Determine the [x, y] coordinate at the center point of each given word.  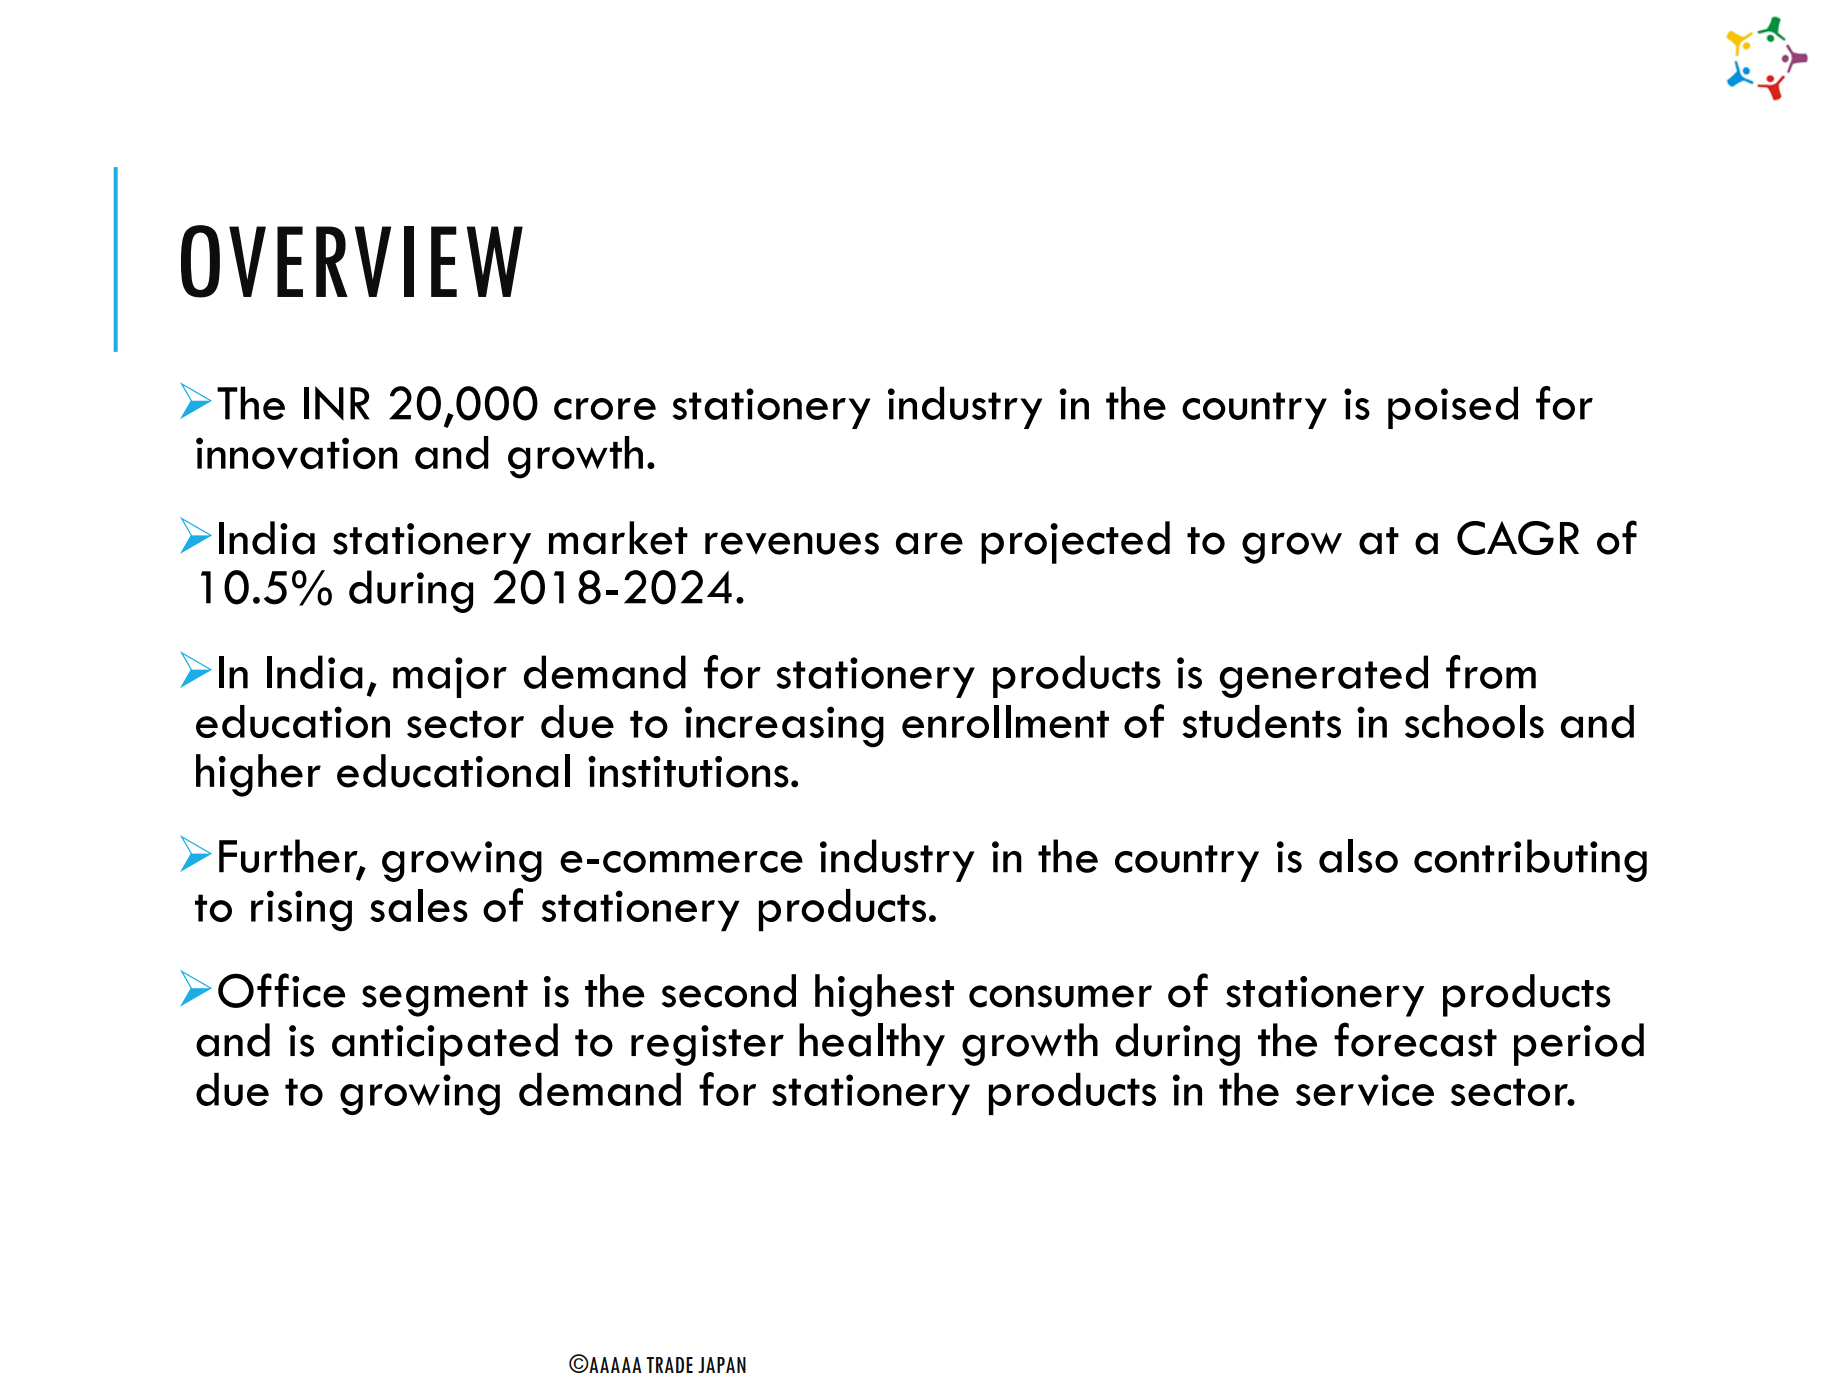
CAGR [1518, 538]
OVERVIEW [352, 261]
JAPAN [722, 1365]
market [618, 538]
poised [1453, 407]
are [929, 543]
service [1365, 1090]
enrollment [1005, 721]
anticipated [445, 1044]
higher [258, 775]
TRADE [669, 1365]
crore [605, 409]
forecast [1415, 1039]
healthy [872, 1044]
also [1358, 856]
